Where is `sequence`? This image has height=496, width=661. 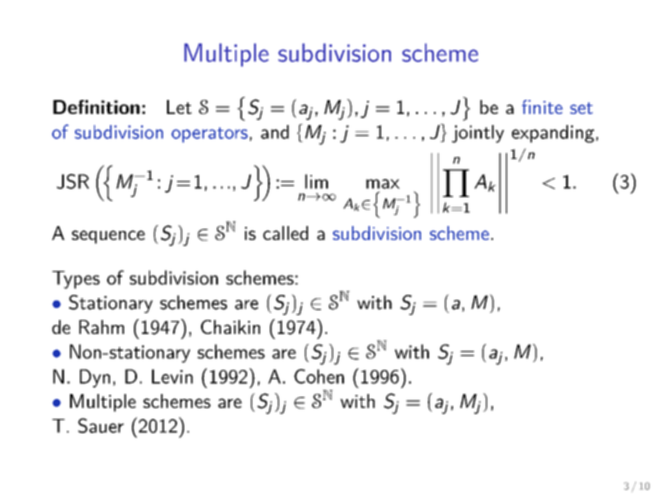 sequence is located at coordinates (108, 237).
